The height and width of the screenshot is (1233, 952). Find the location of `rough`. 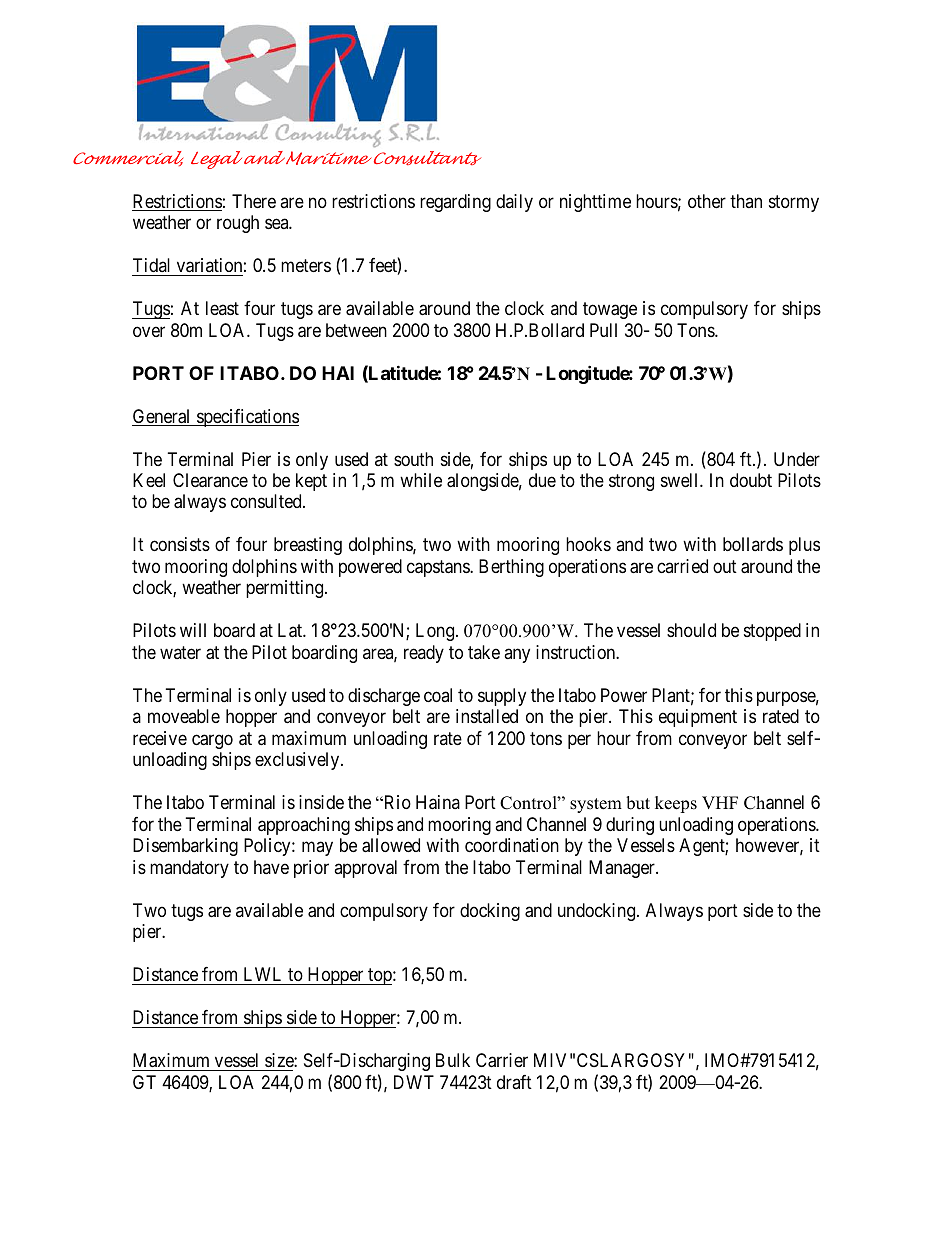

rough is located at coordinates (238, 224).
